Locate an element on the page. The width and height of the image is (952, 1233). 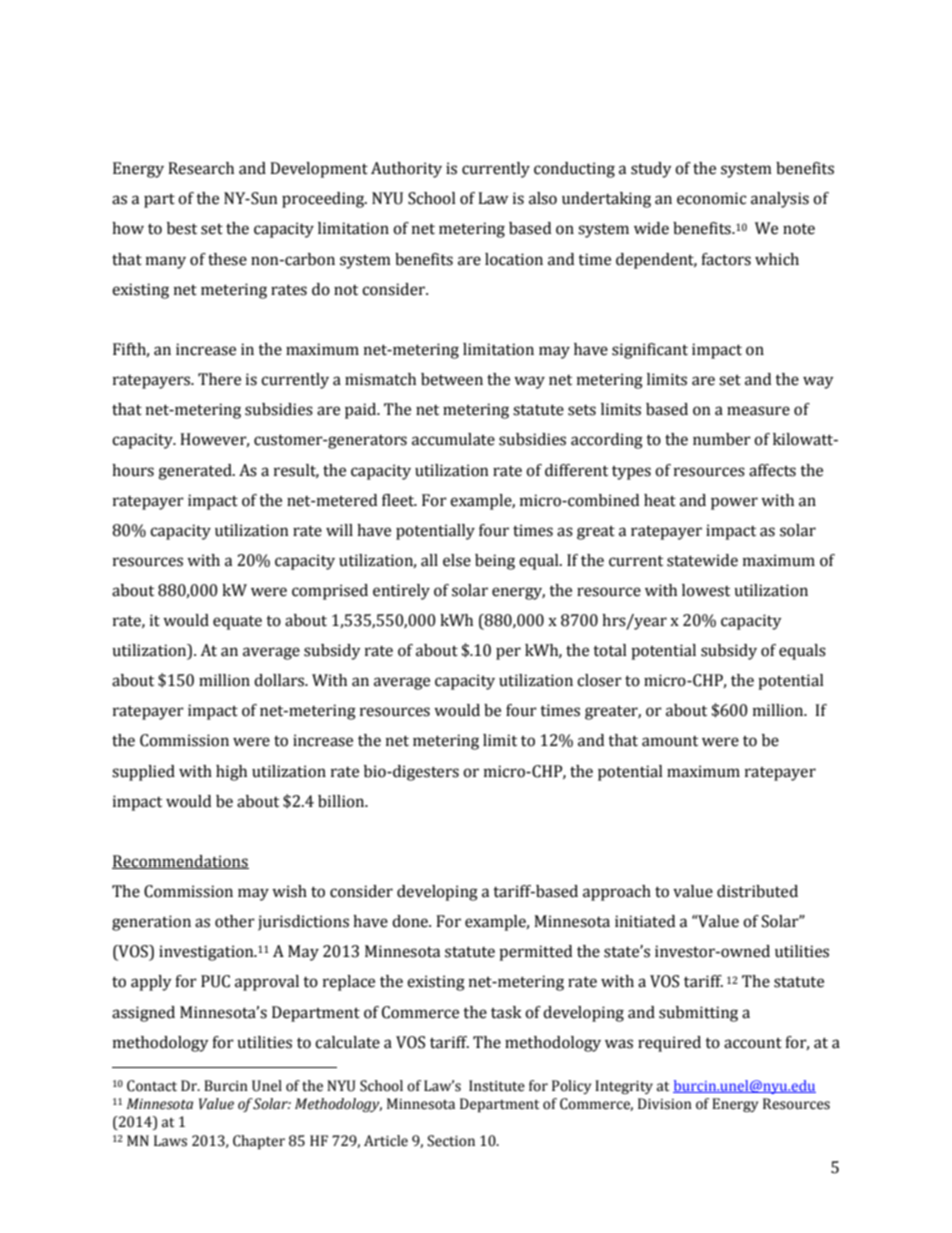
lowest is located at coordinates (706, 590).
